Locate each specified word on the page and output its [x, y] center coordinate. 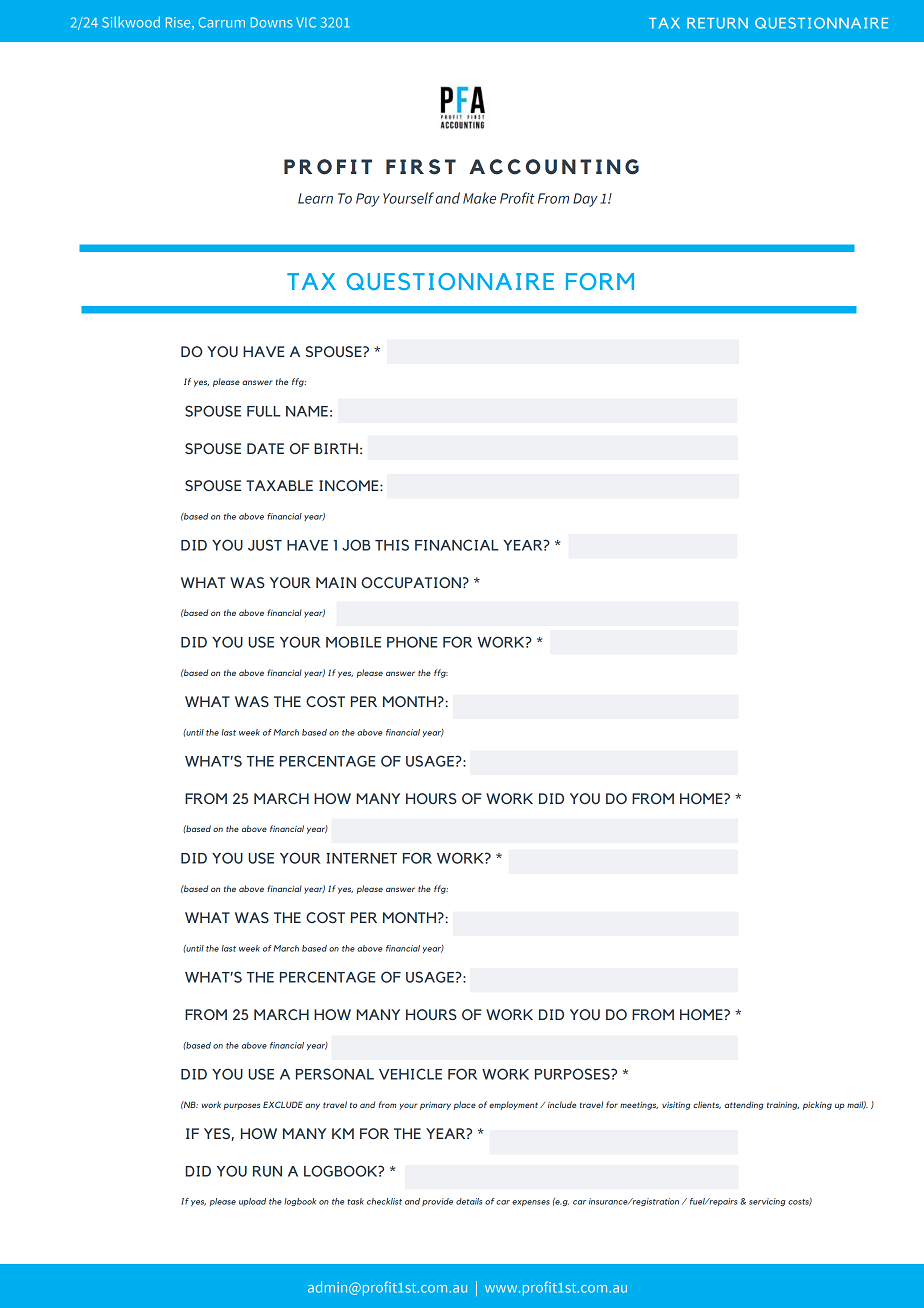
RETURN [717, 23]
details [469, 1201]
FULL [264, 411]
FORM [600, 281]
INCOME [350, 485]
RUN [267, 1171]
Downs [272, 22]
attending [744, 1105]
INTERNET [361, 858]
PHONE [412, 642]
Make [479, 198]
